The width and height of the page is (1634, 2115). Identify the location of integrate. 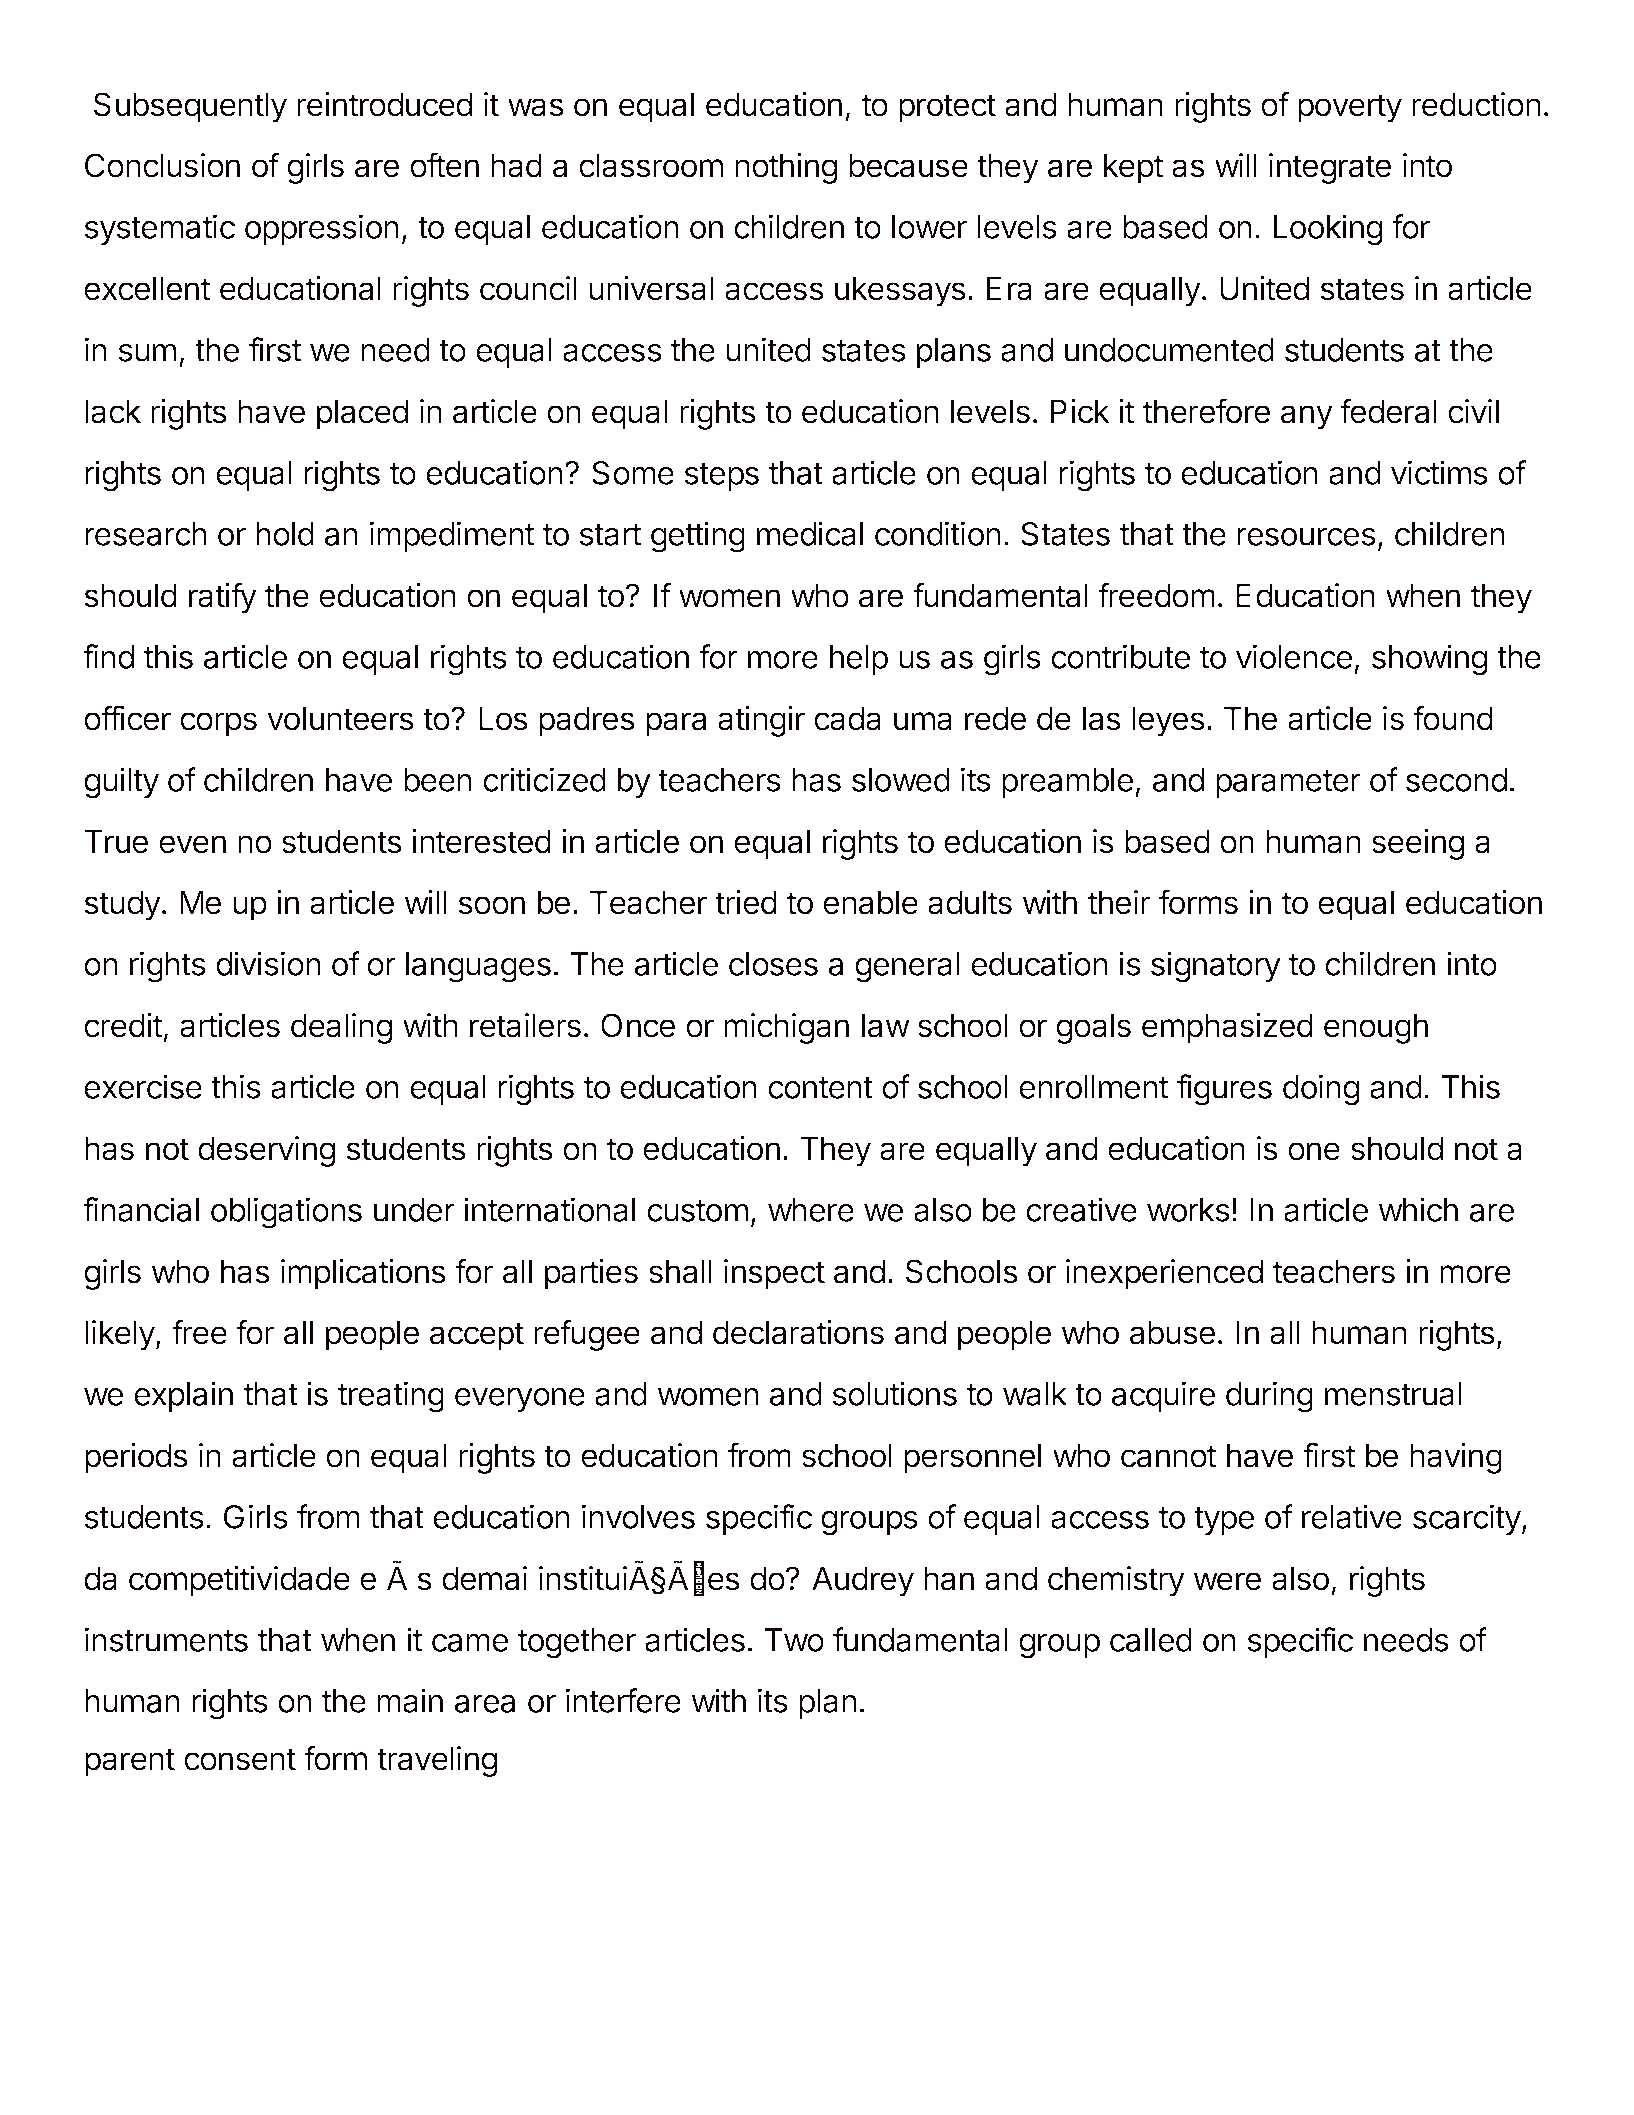
(1330, 168).
